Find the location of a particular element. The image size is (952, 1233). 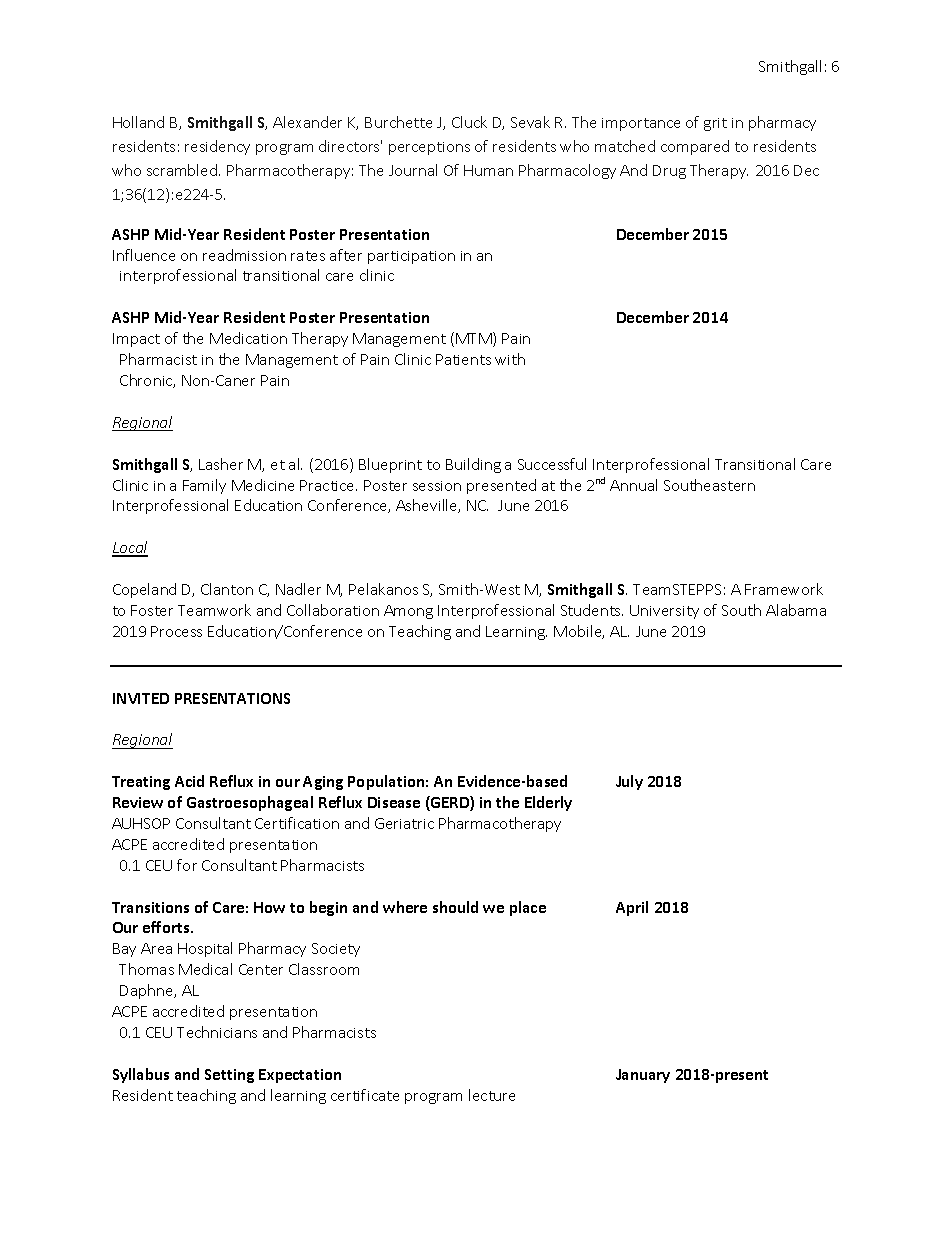

compared is located at coordinates (695, 147).
